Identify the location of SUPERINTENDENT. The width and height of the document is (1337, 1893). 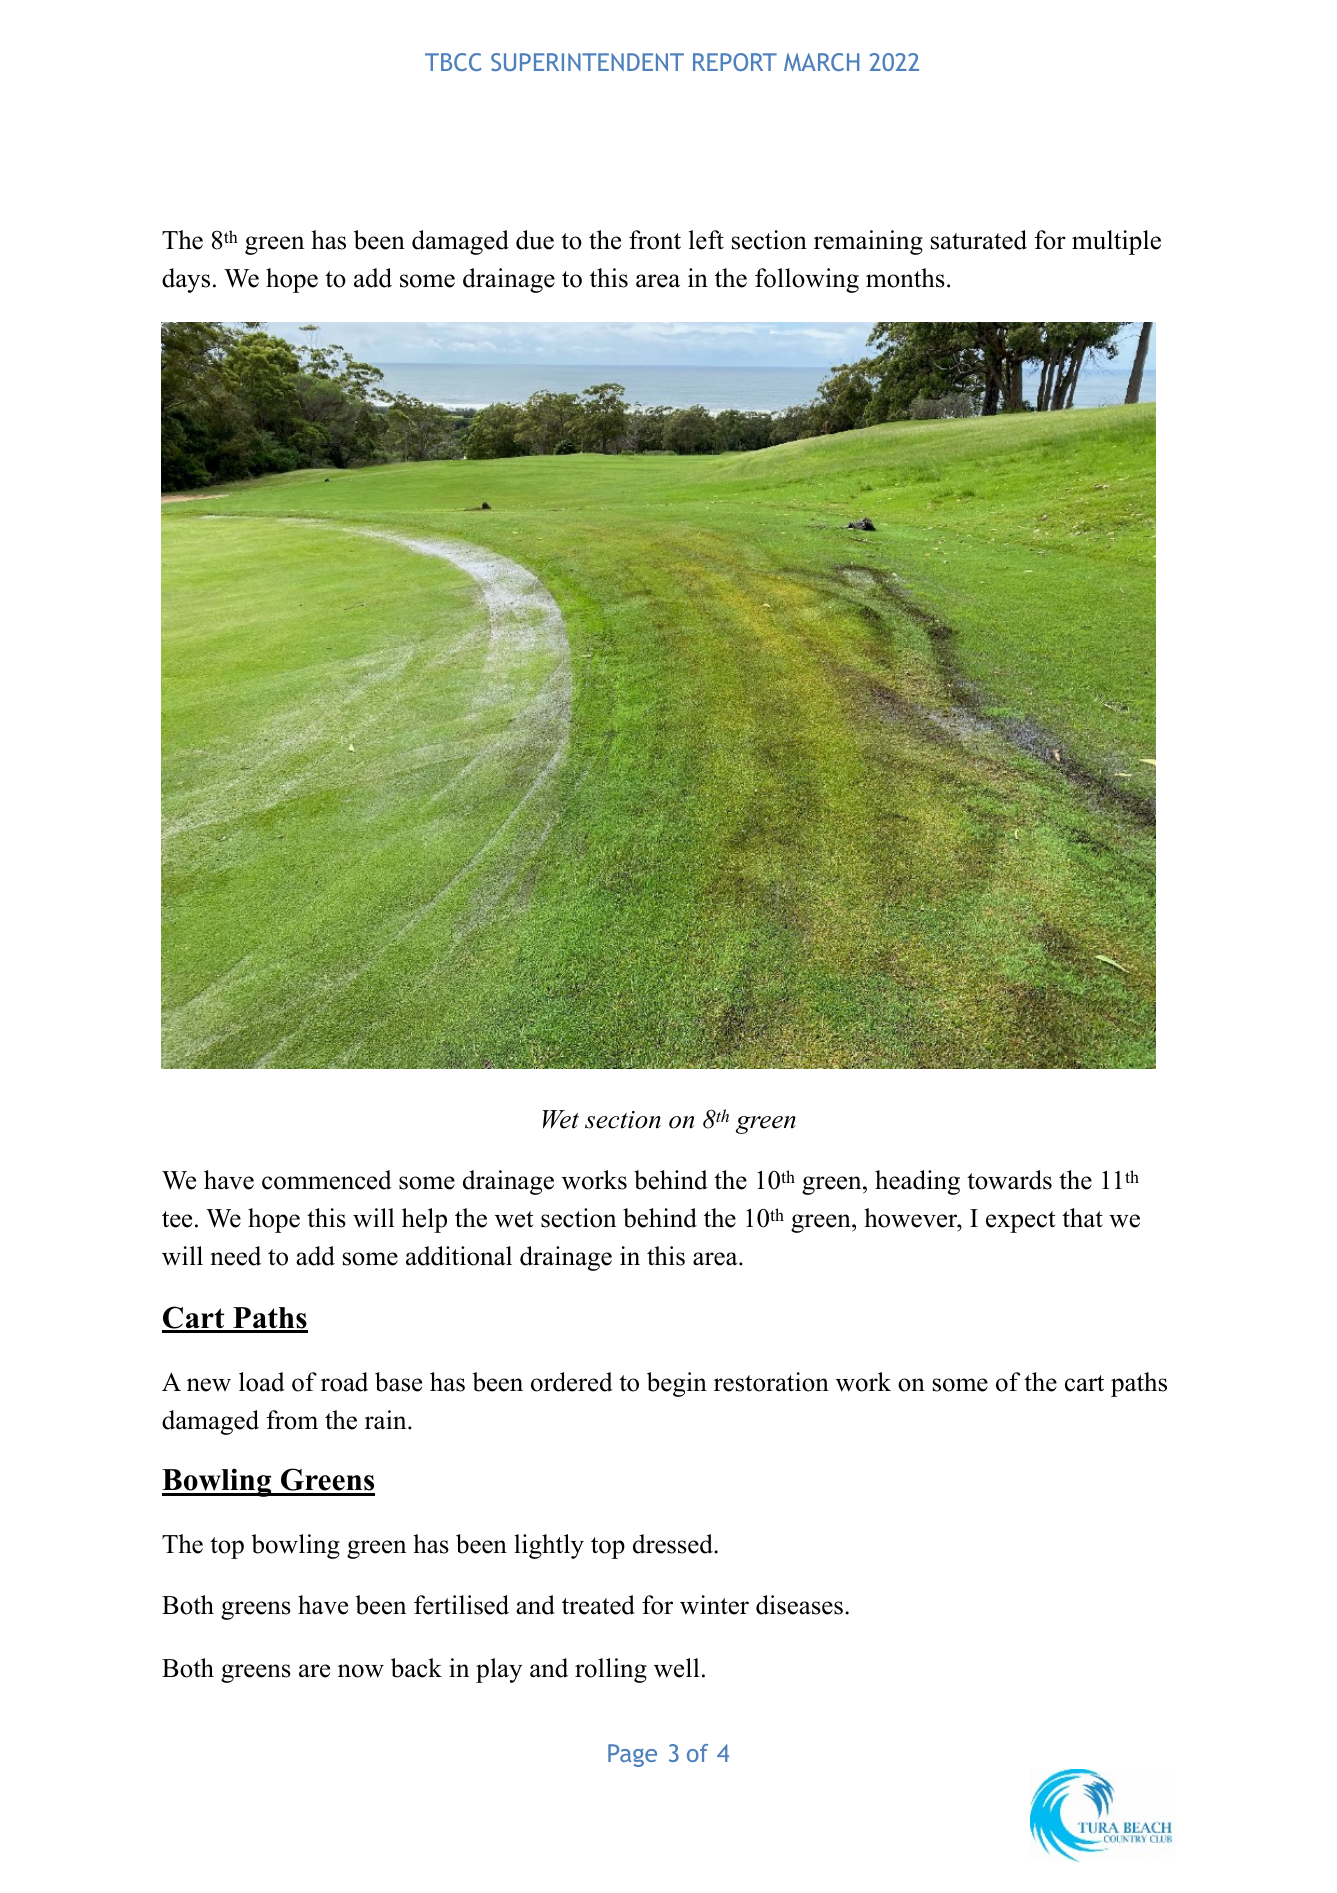
(587, 62).
